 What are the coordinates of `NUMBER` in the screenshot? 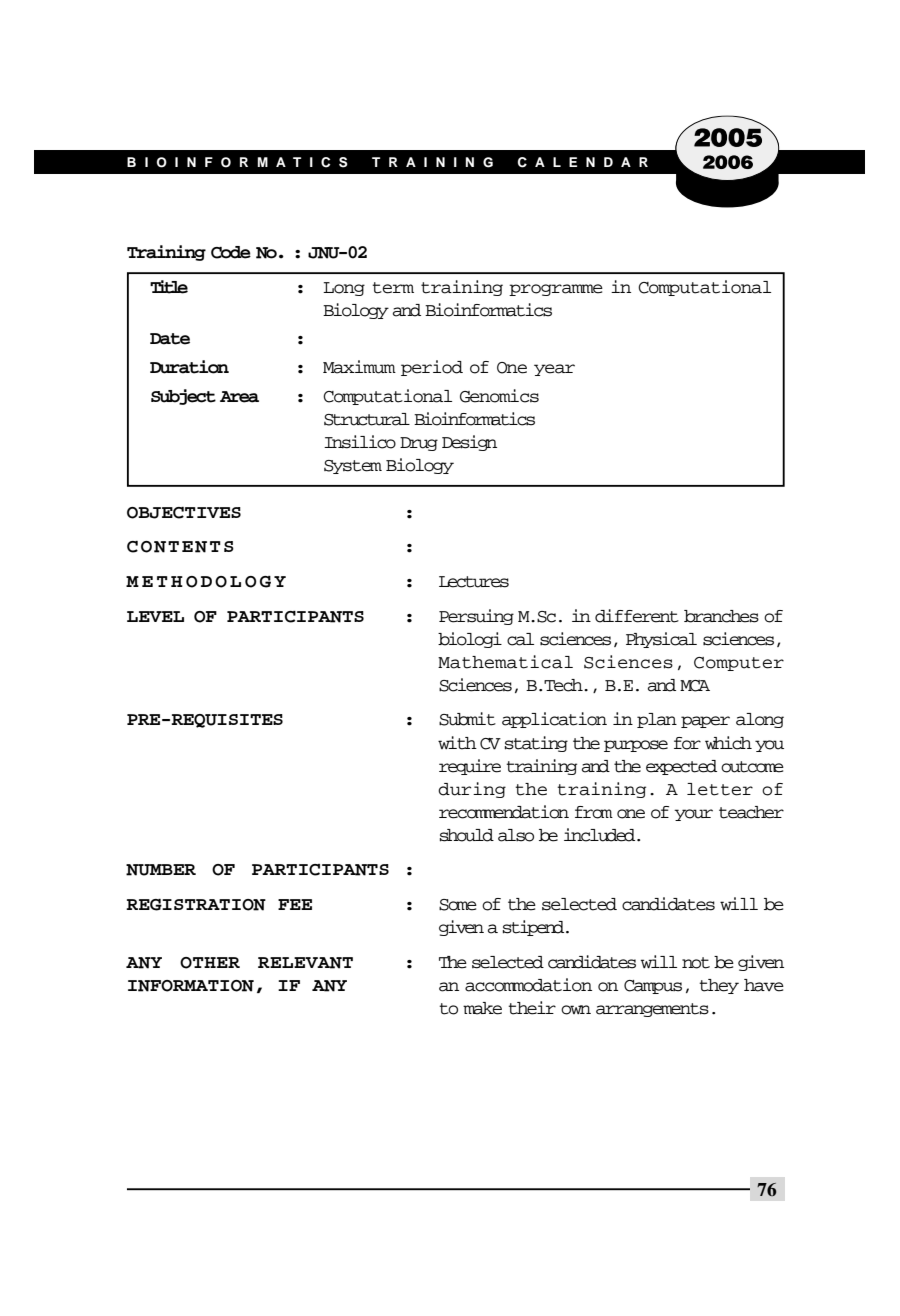 It's located at (161, 870).
